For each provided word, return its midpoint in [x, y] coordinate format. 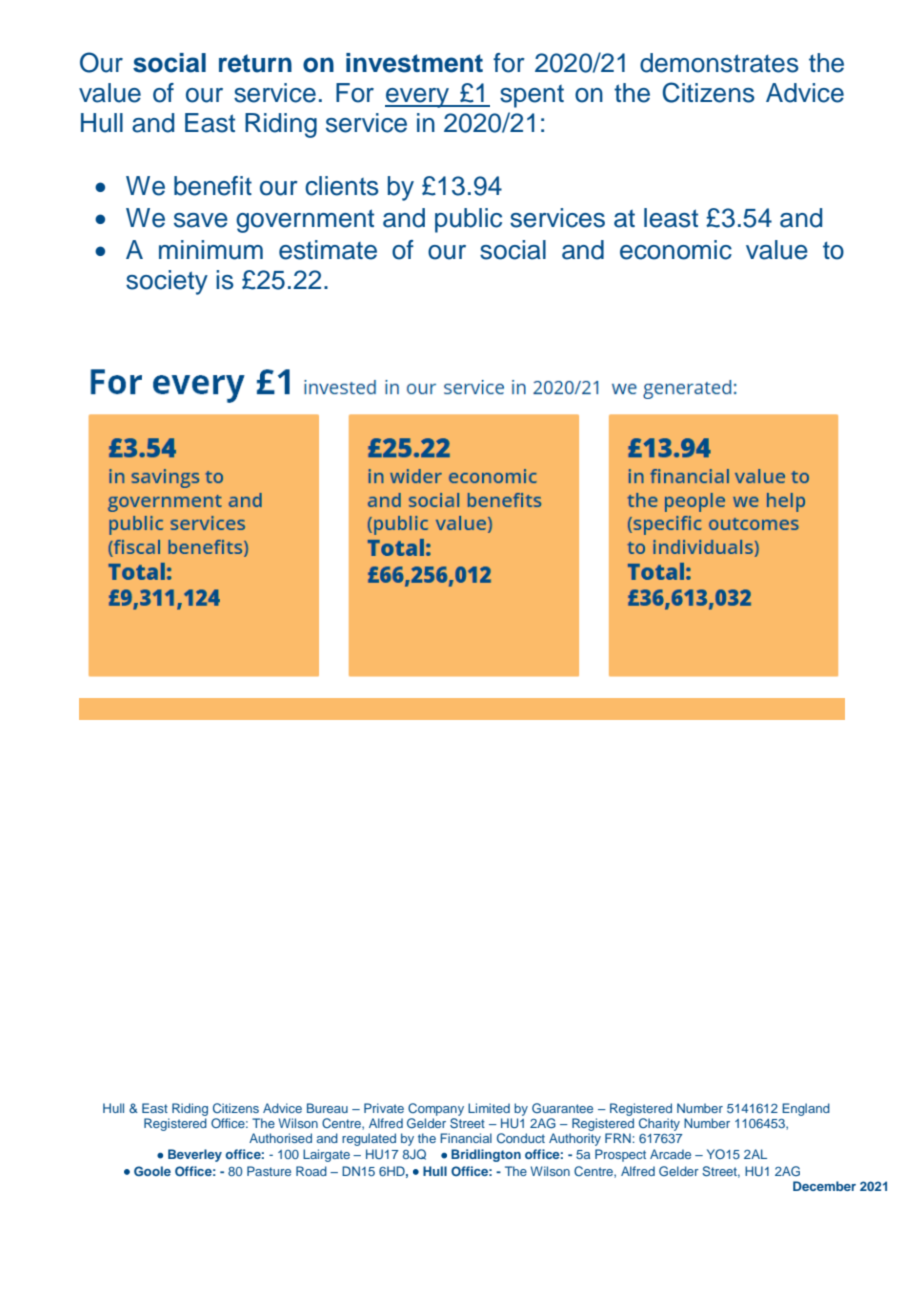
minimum [211, 250]
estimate [328, 250]
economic [676, 250]
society [167, 282]
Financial [466, 1138]
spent [532, 96]
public [468, 220]
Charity [659, 1124]
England [806, 1109]
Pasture [269, 1171]
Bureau [327, 1108]
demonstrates [719, 63]
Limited [489, 1108]
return [255, 63]
